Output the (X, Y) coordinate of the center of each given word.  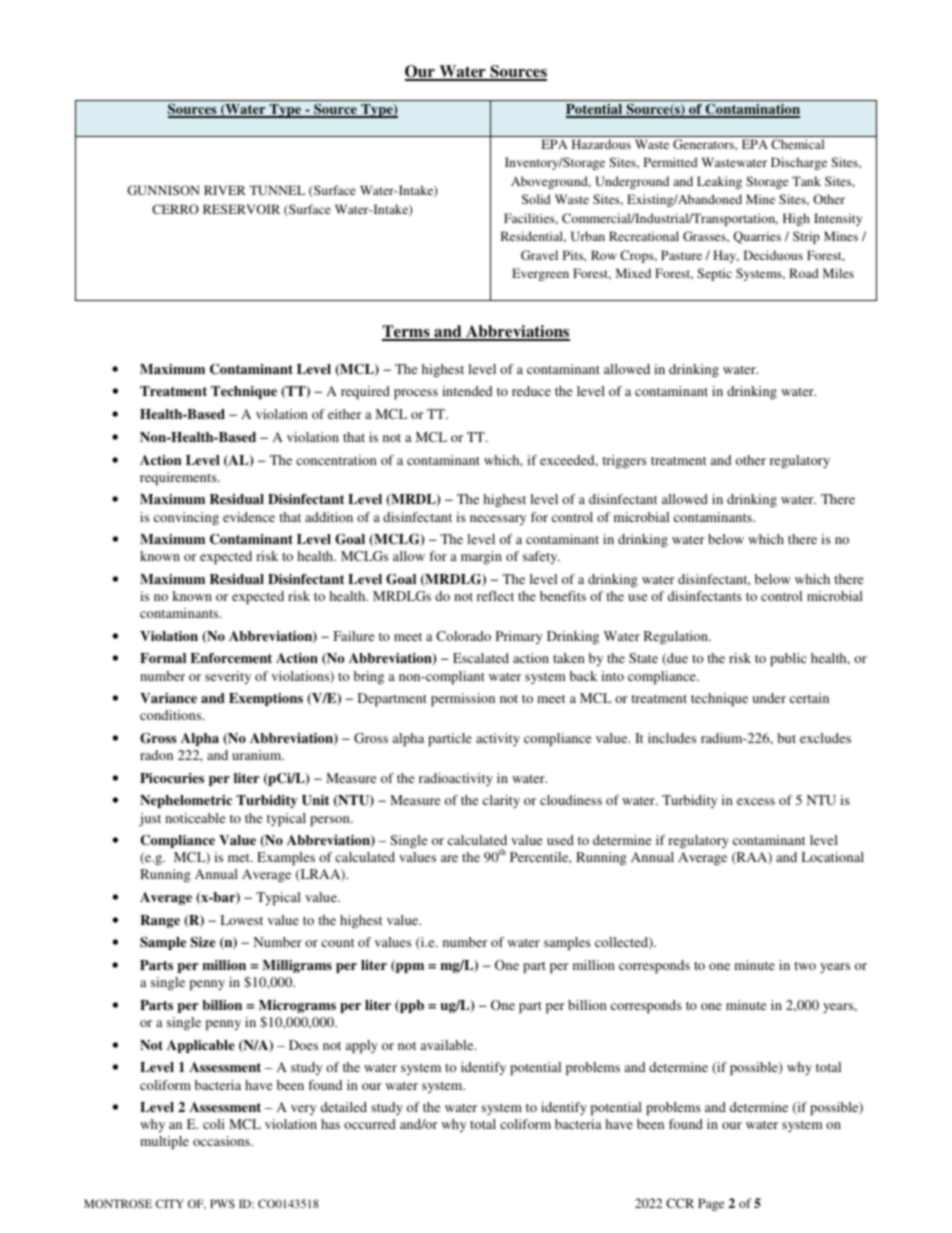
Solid (536, 199)
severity (228, 677)
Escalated (481, 658)
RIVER (225, 190)
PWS (222, 1203)
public (788, 660)
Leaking (719, 182)
